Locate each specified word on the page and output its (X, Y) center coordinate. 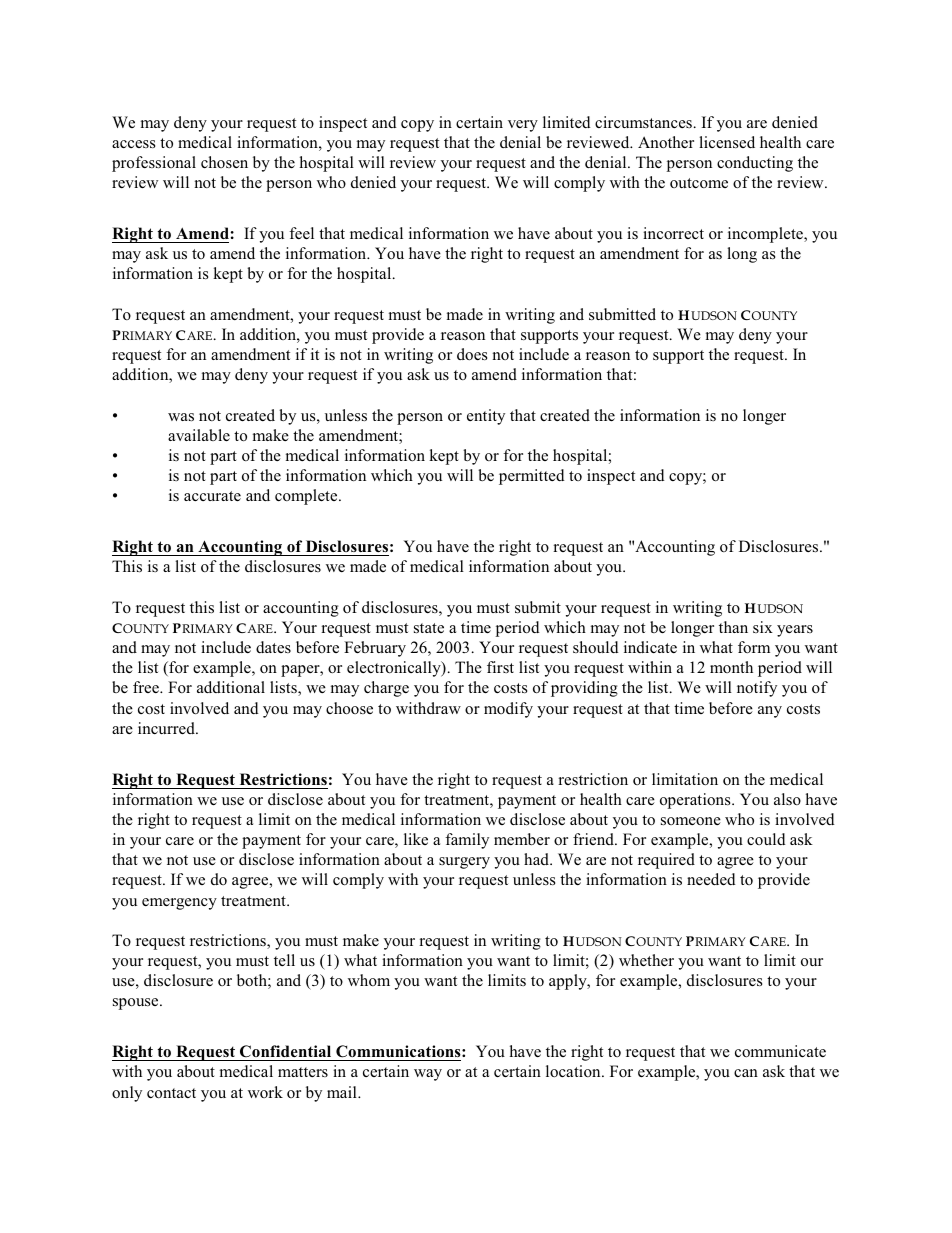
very (523, 126)
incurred (167, 728)
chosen (224, 162)
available (199, 435)
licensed (727, 142)
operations (696, 801)
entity (486, 417)
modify (508, 710)
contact (171, 1093)
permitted (532, 477)
